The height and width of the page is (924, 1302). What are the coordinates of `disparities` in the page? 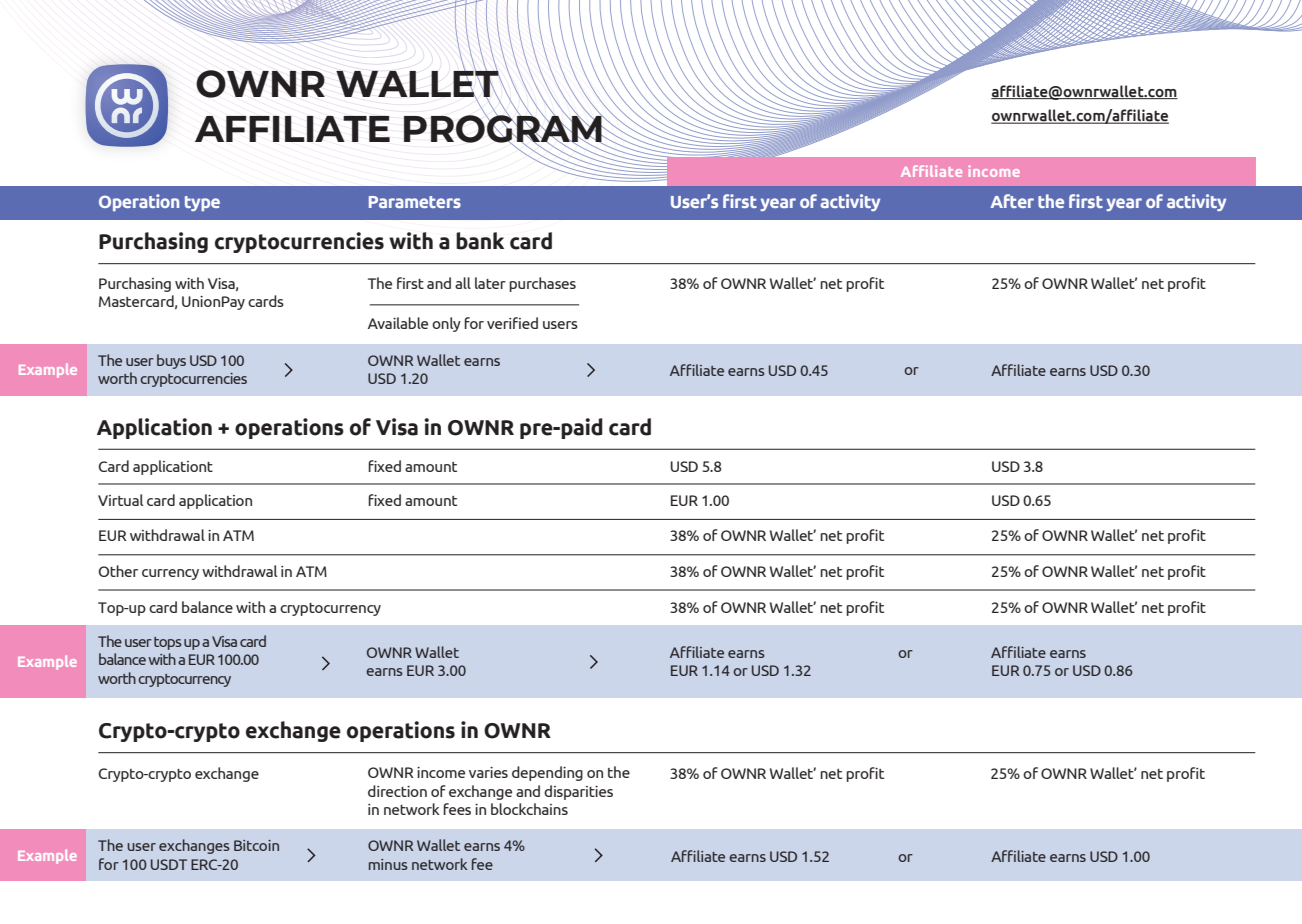 It's located at (578, 792).
